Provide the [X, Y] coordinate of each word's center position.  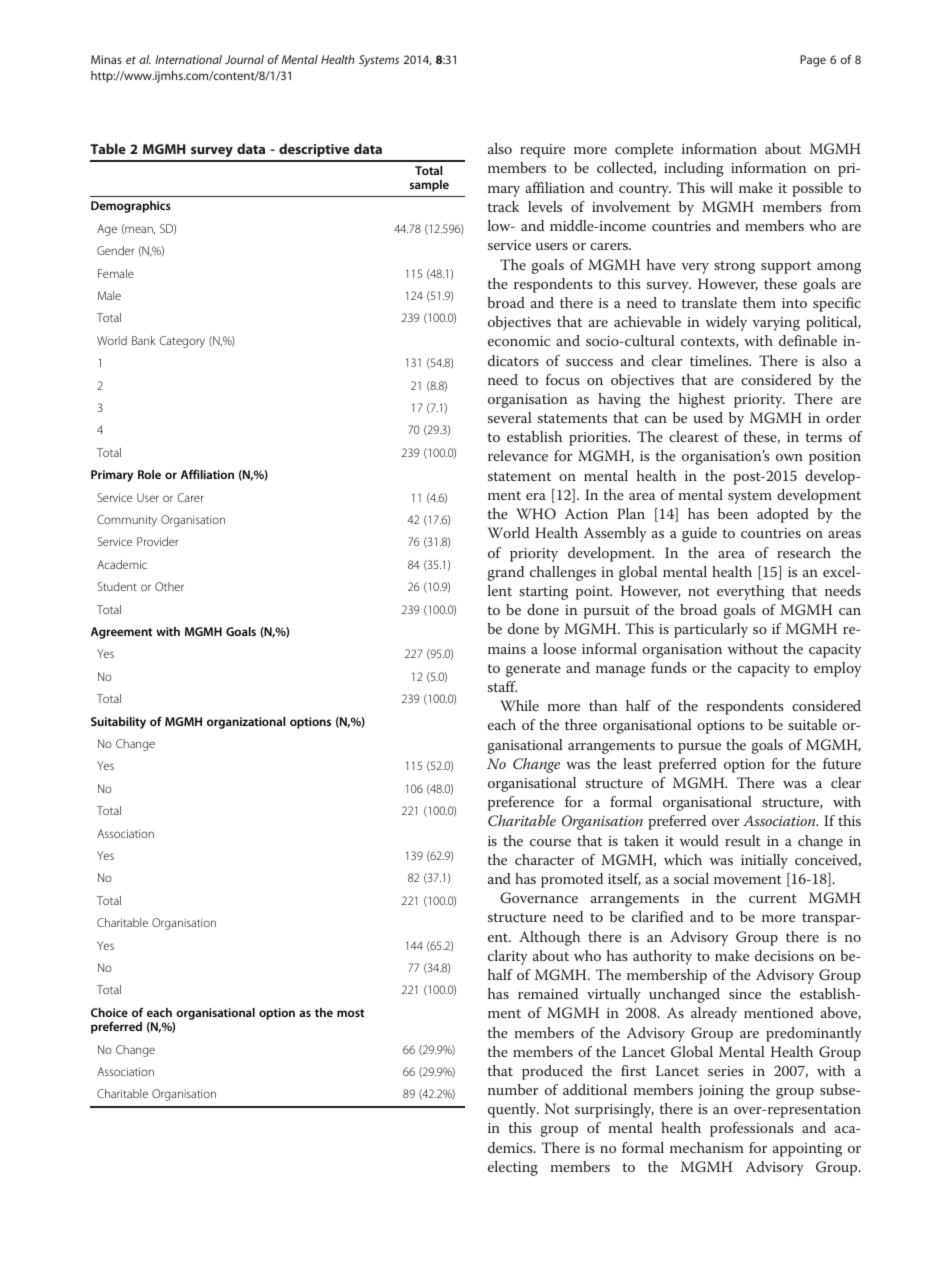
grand [506, 573]
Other [169, 586]
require [542, 151]
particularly [711, 630]
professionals [752, 1129]
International [188, 59]
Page [813, 61]
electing [513, 1168]
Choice [109, 1012]
